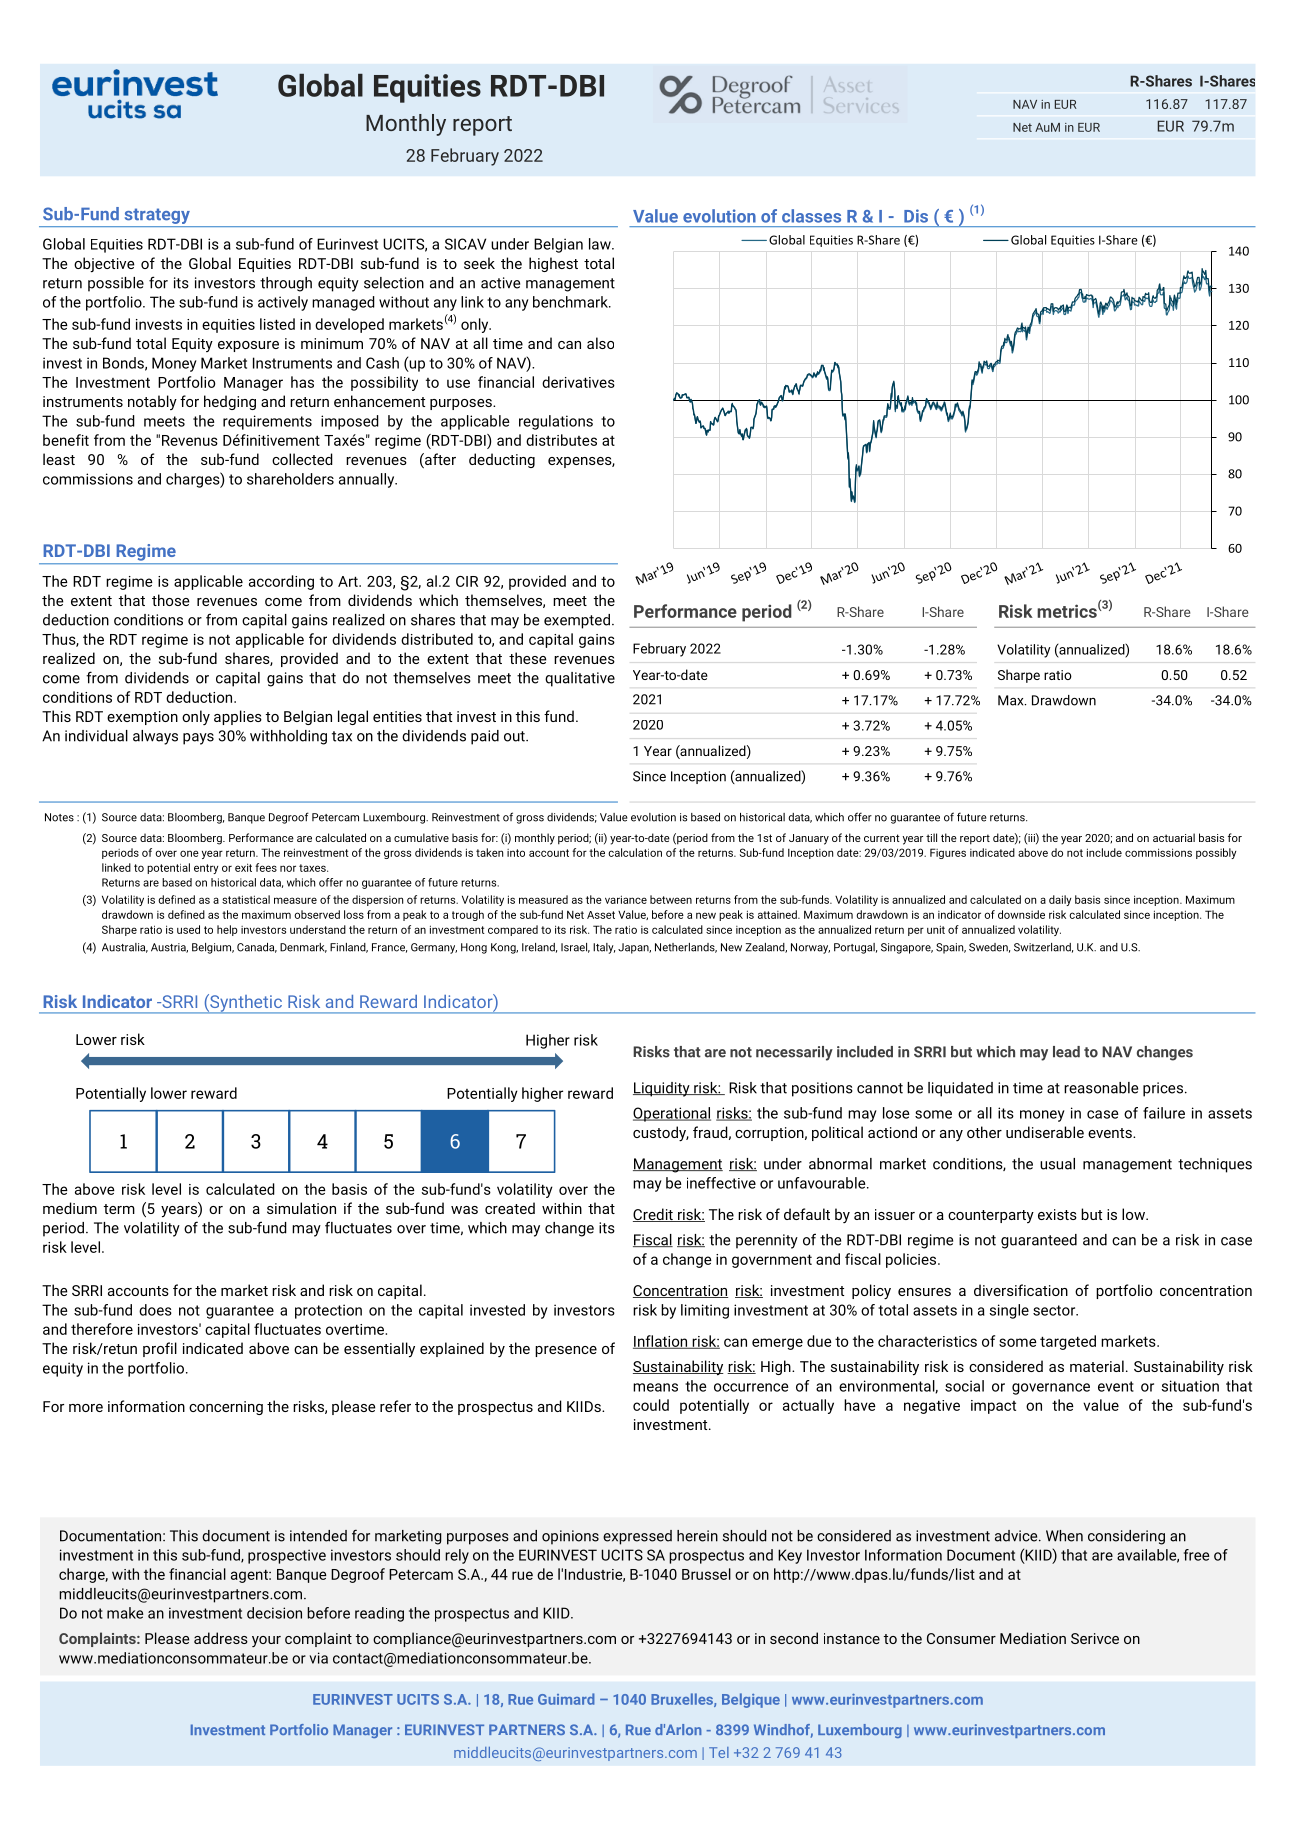  Describe the element at coordinates (171, 600) in the page. I see `those` at that location.
